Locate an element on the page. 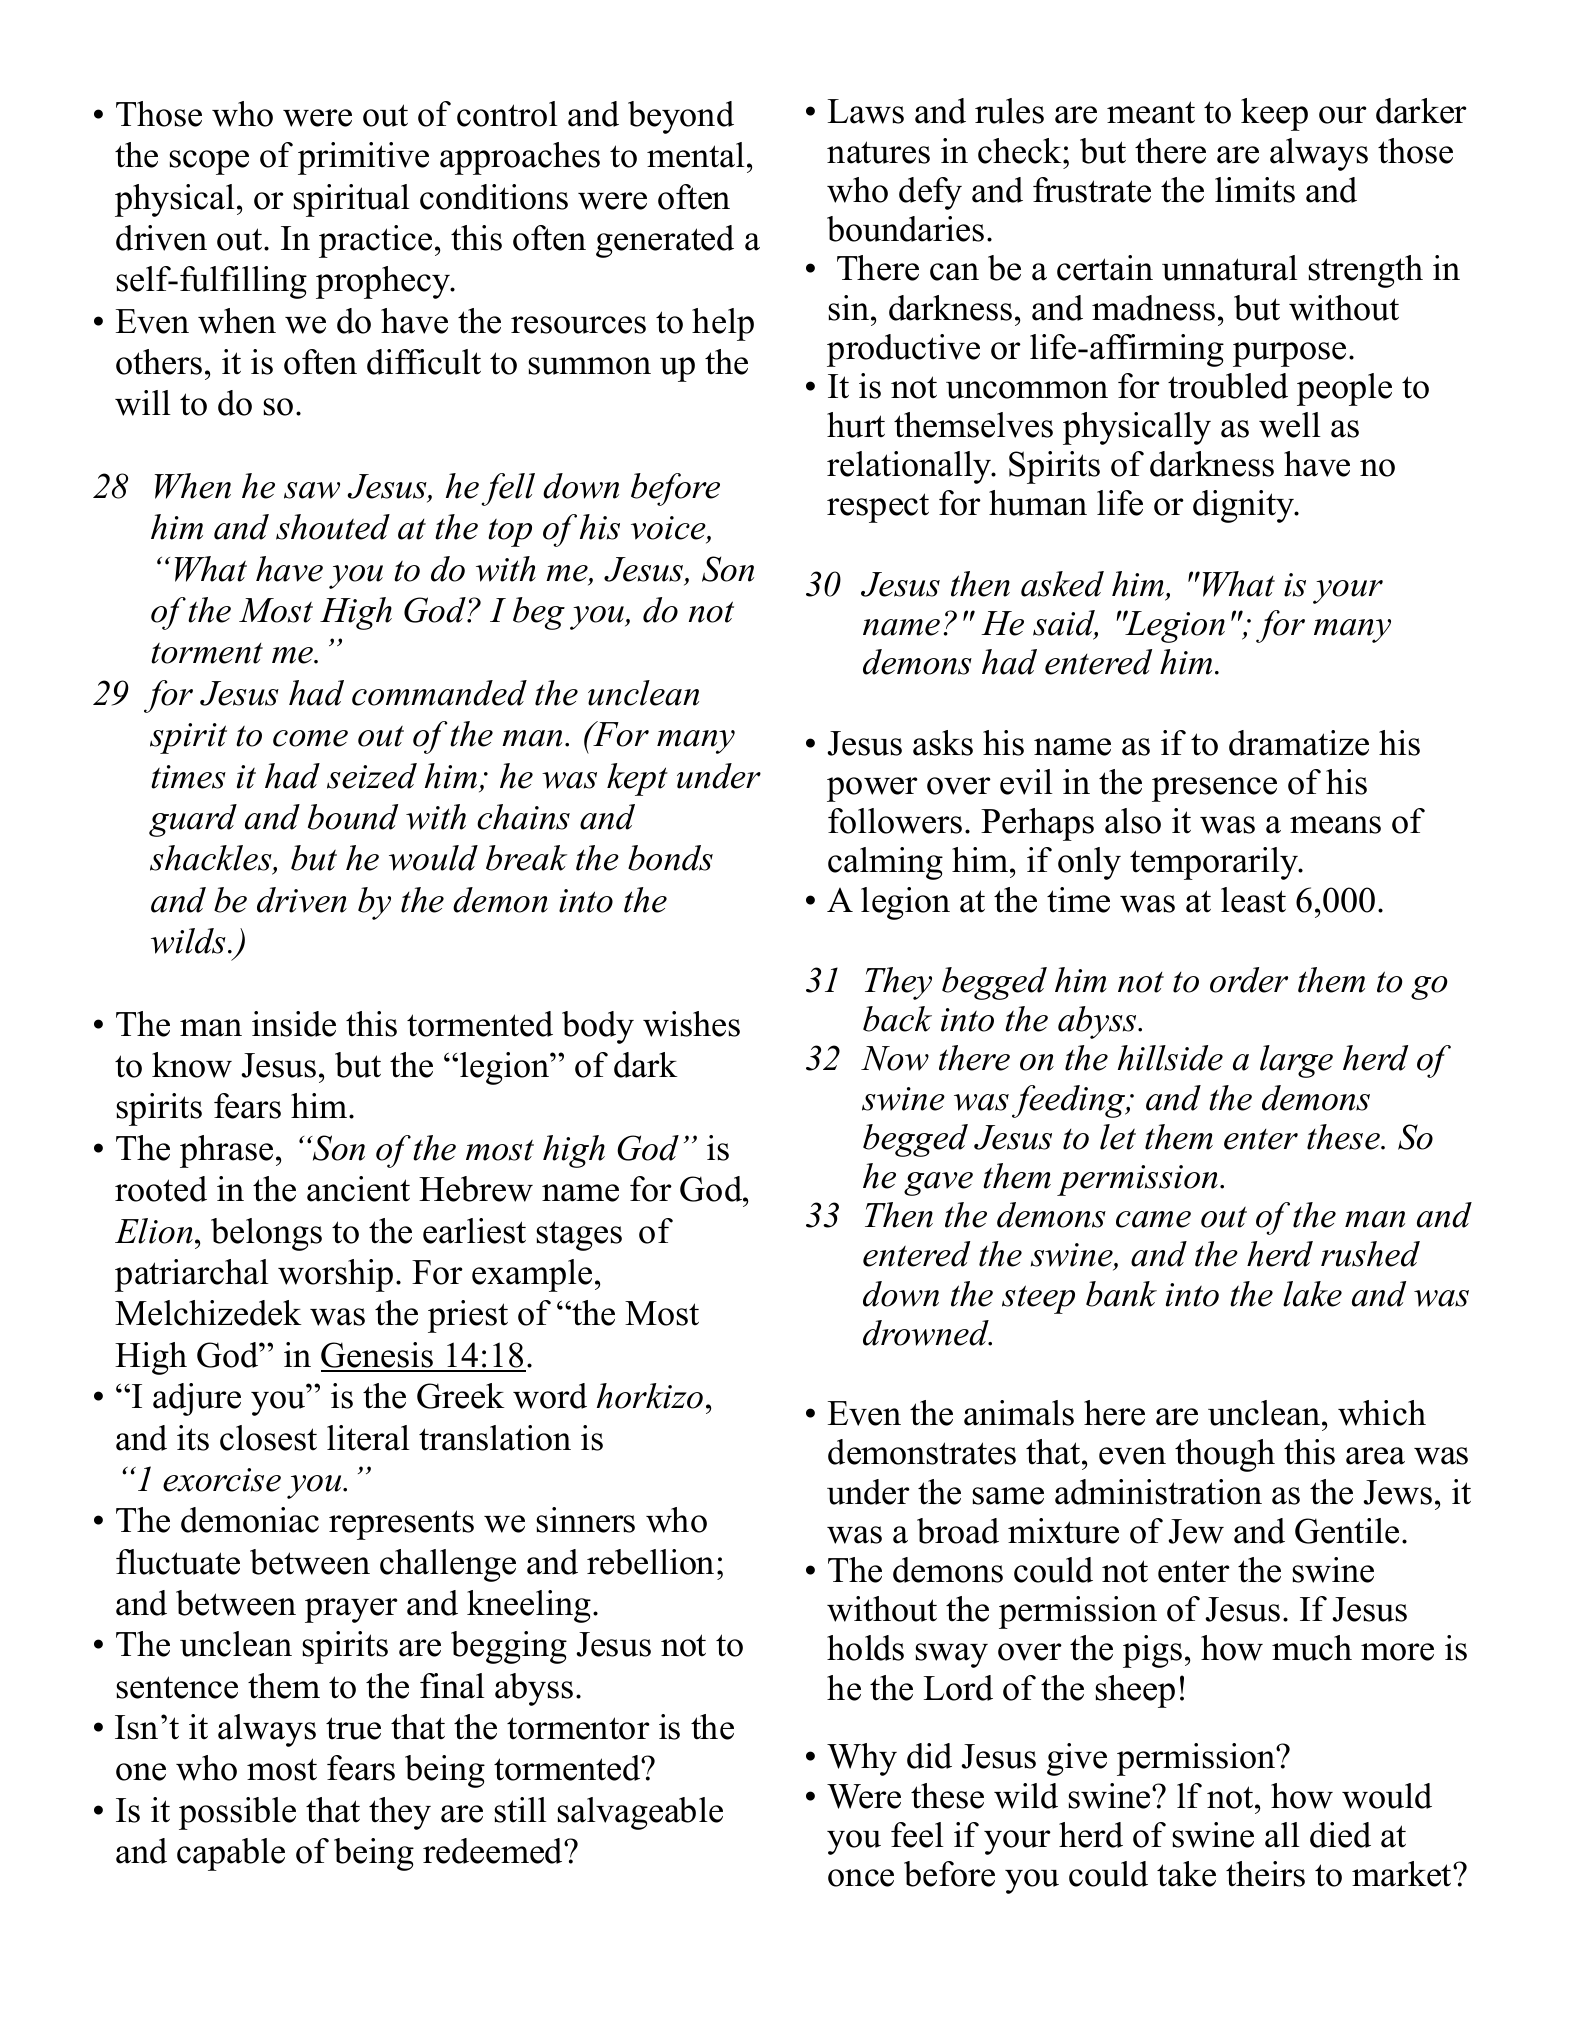 The width and height of the document is (1572, 2035). once is located at coordinates (861, 1878).
